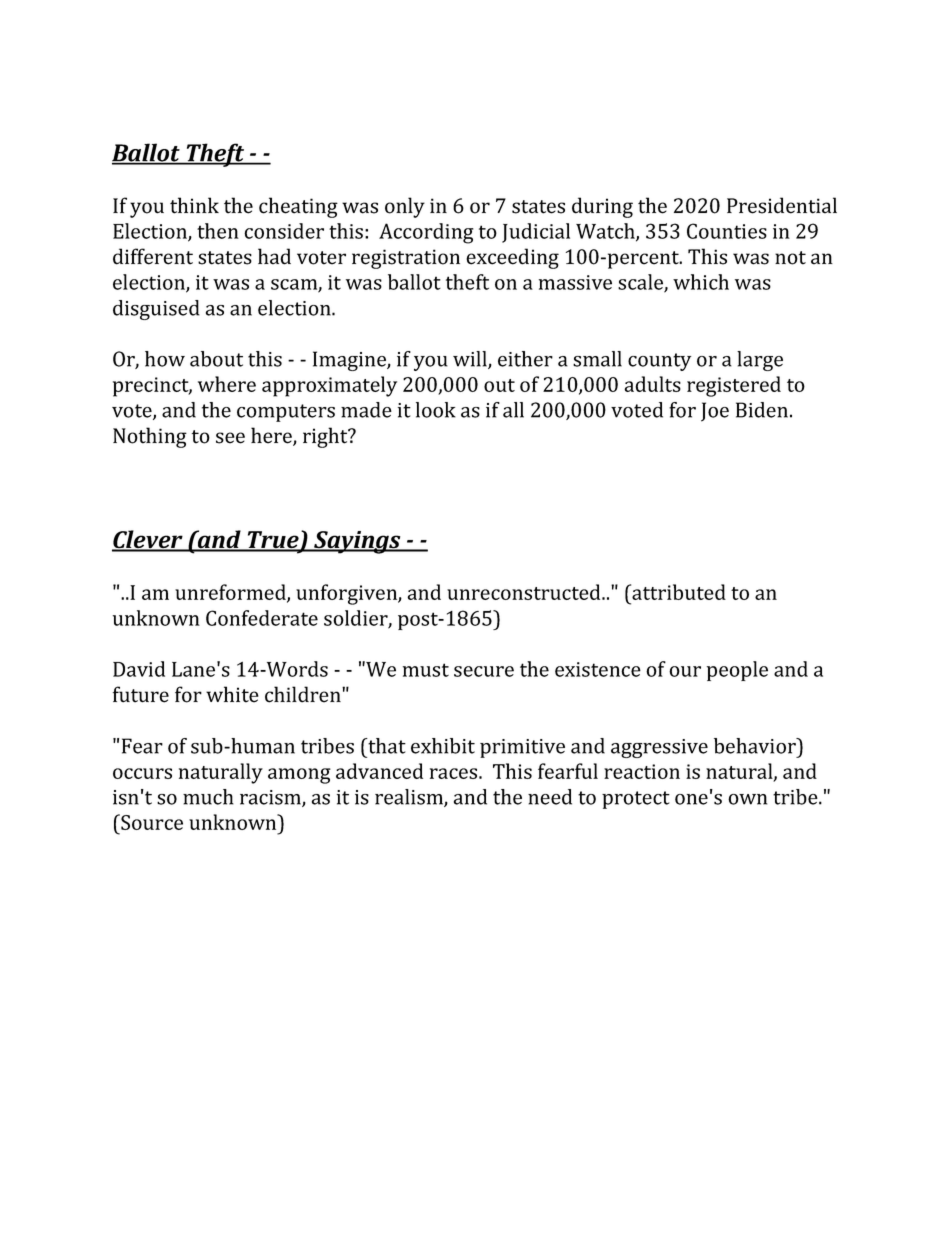 This screenshot has width=952, height=1233. What do you see at coordinates (734, 386) in the screenshot?
I see `registered` at bounding box center [734, 386].
